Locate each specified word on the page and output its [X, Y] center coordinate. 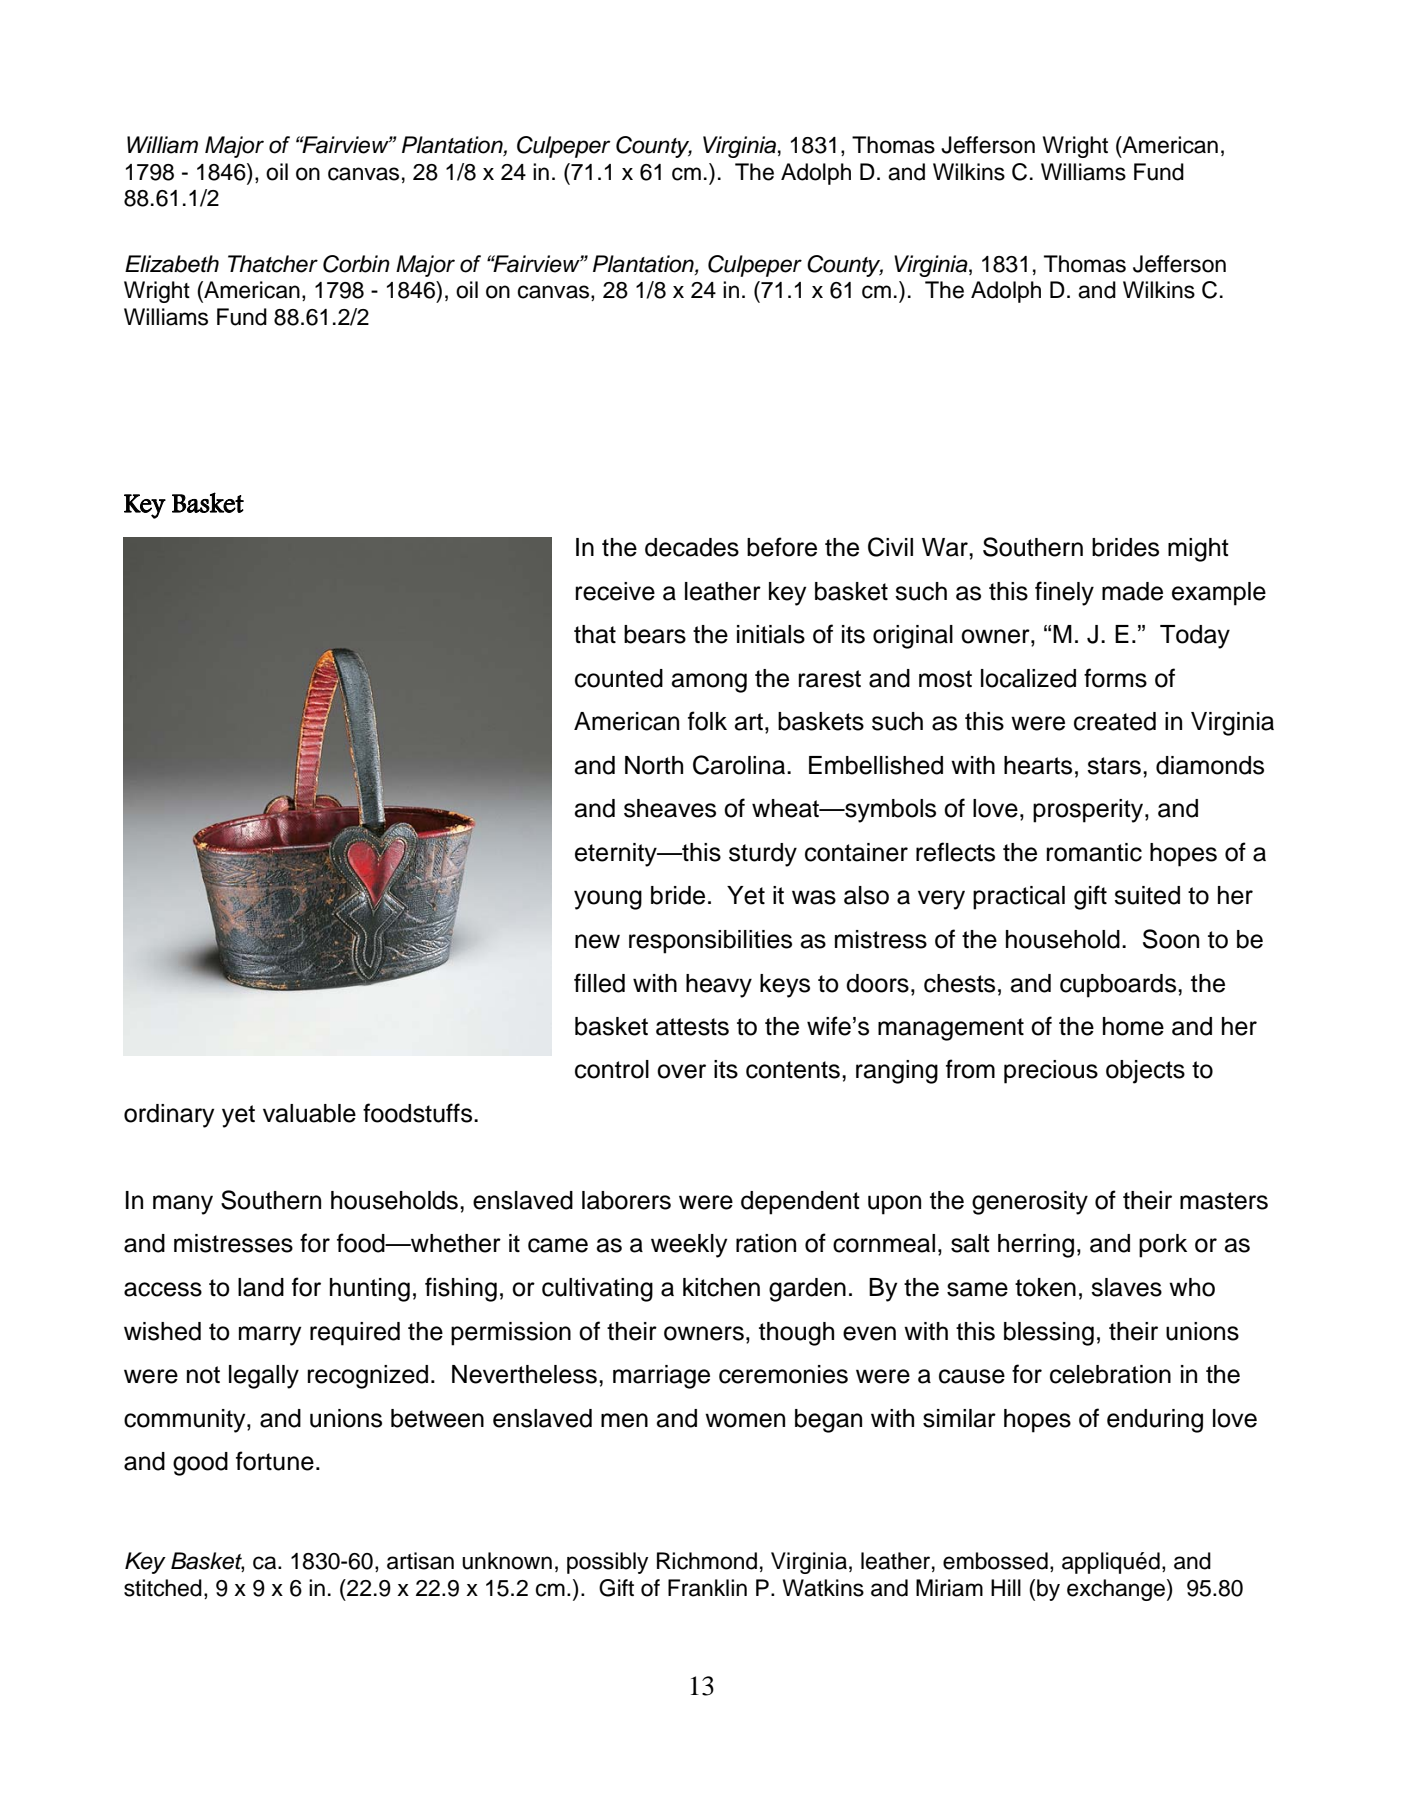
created [1115, 721]
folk [707, 721]
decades [692, 547]
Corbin [356, 264]
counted [619, 678]
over [681, 1071]
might [1198, 550]
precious [1051, 1072]
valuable [309, 1113]
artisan [420, 1561]
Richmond [707, 1561]
